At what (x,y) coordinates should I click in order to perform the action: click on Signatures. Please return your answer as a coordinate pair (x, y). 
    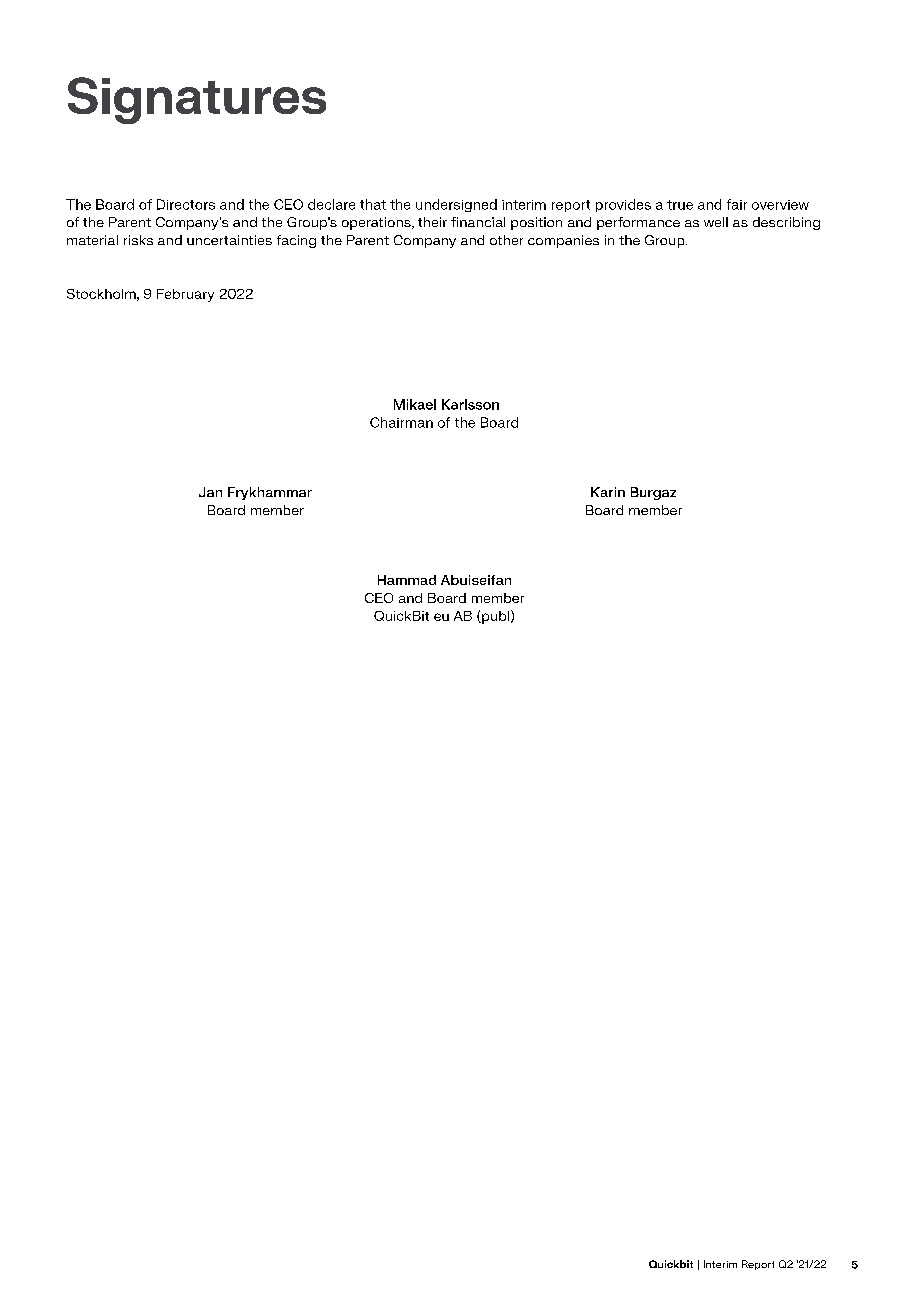
    Looking at the image, I should click on (197, 100).
